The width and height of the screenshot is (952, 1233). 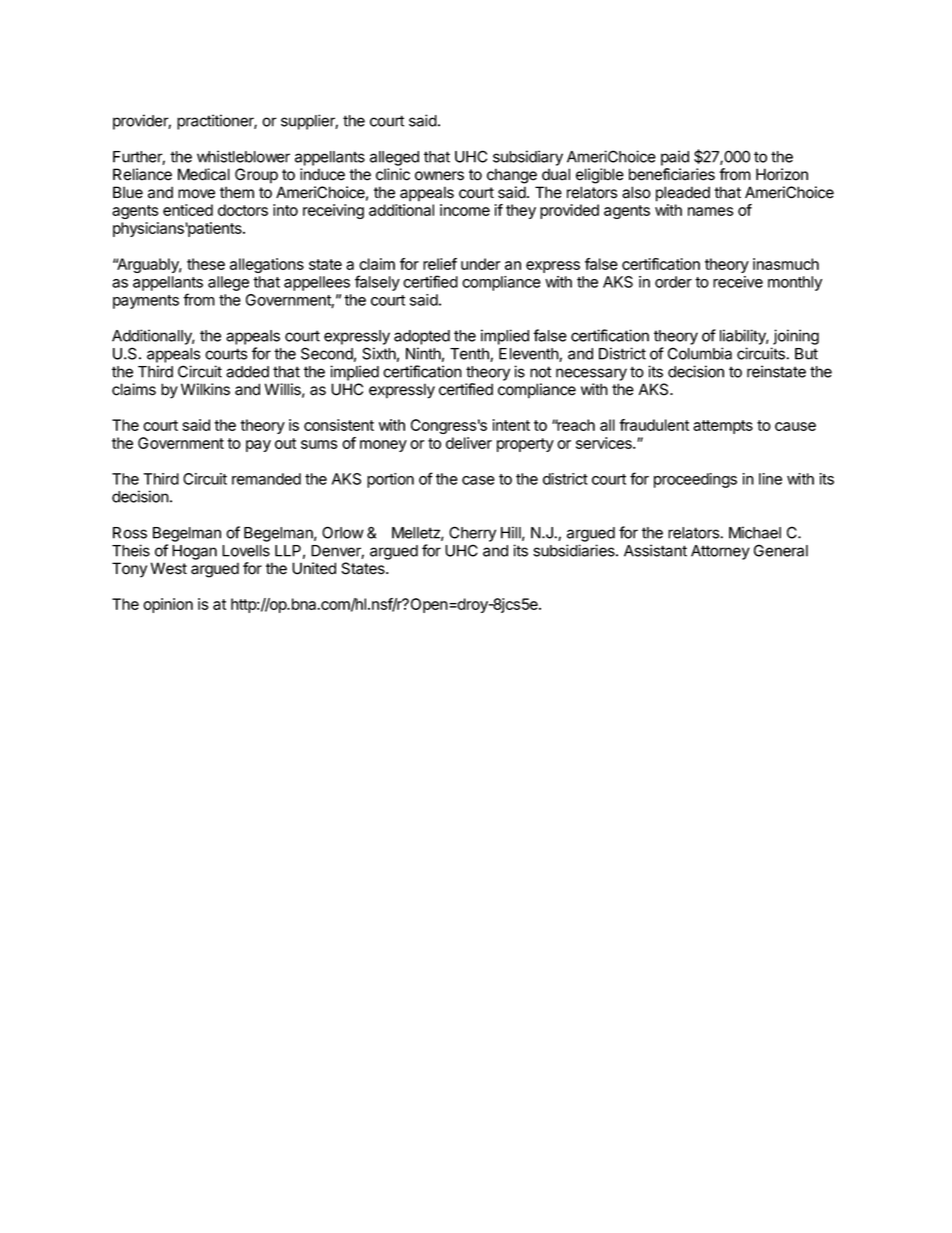 What do you see at coordinates (481, 264) in the screenshot?
I see `under` at bounding box center [481, 264].
